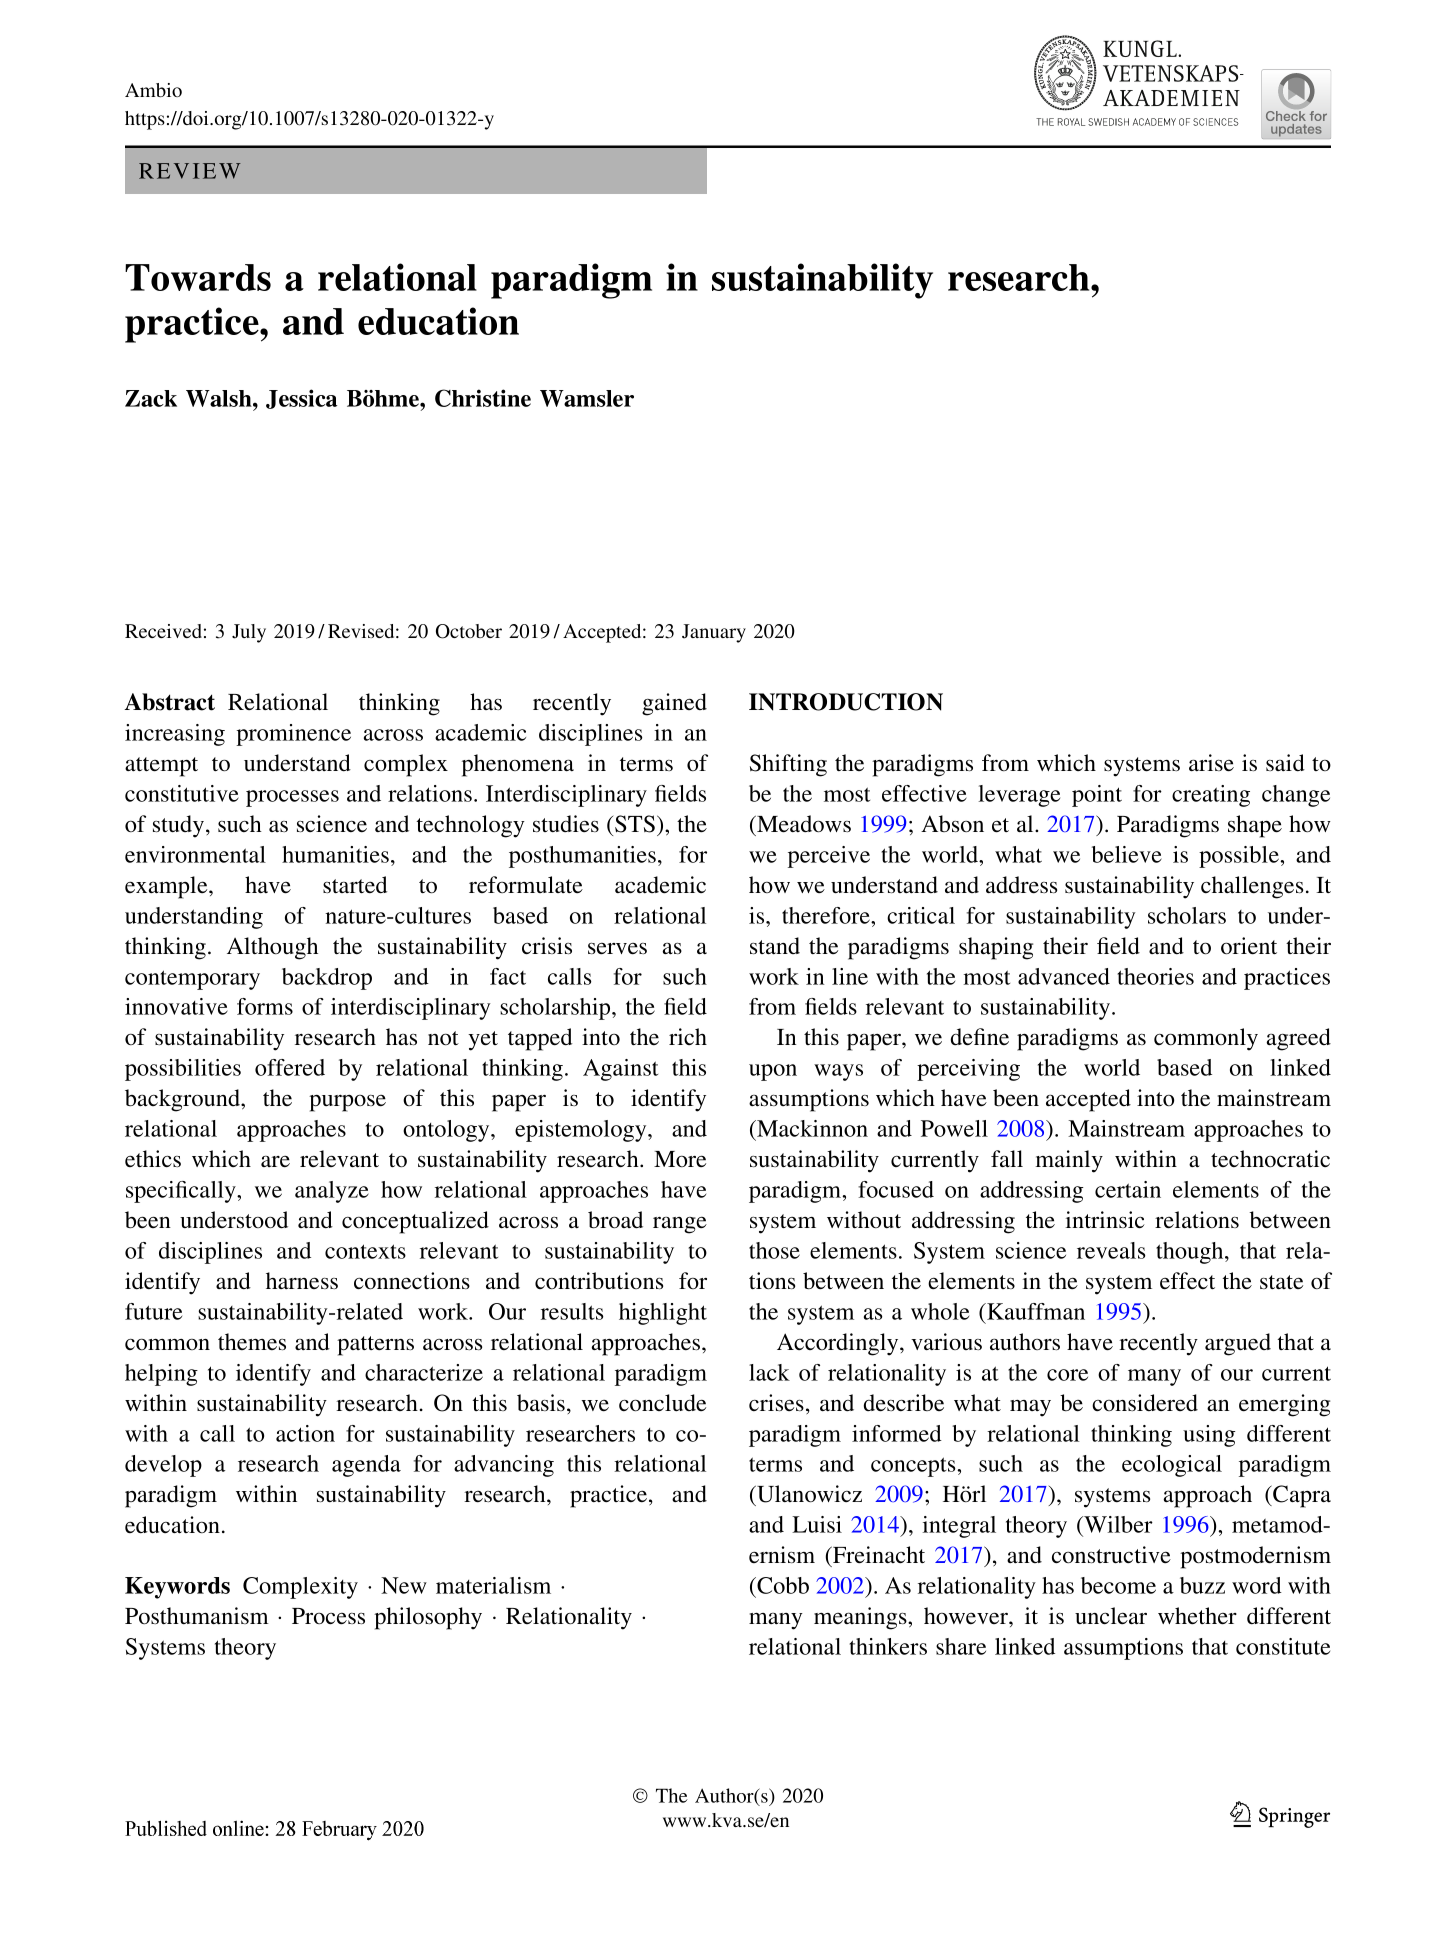 The height and width of the document is (1935, 1456). I want to click on therefore, so click(827, 915).
